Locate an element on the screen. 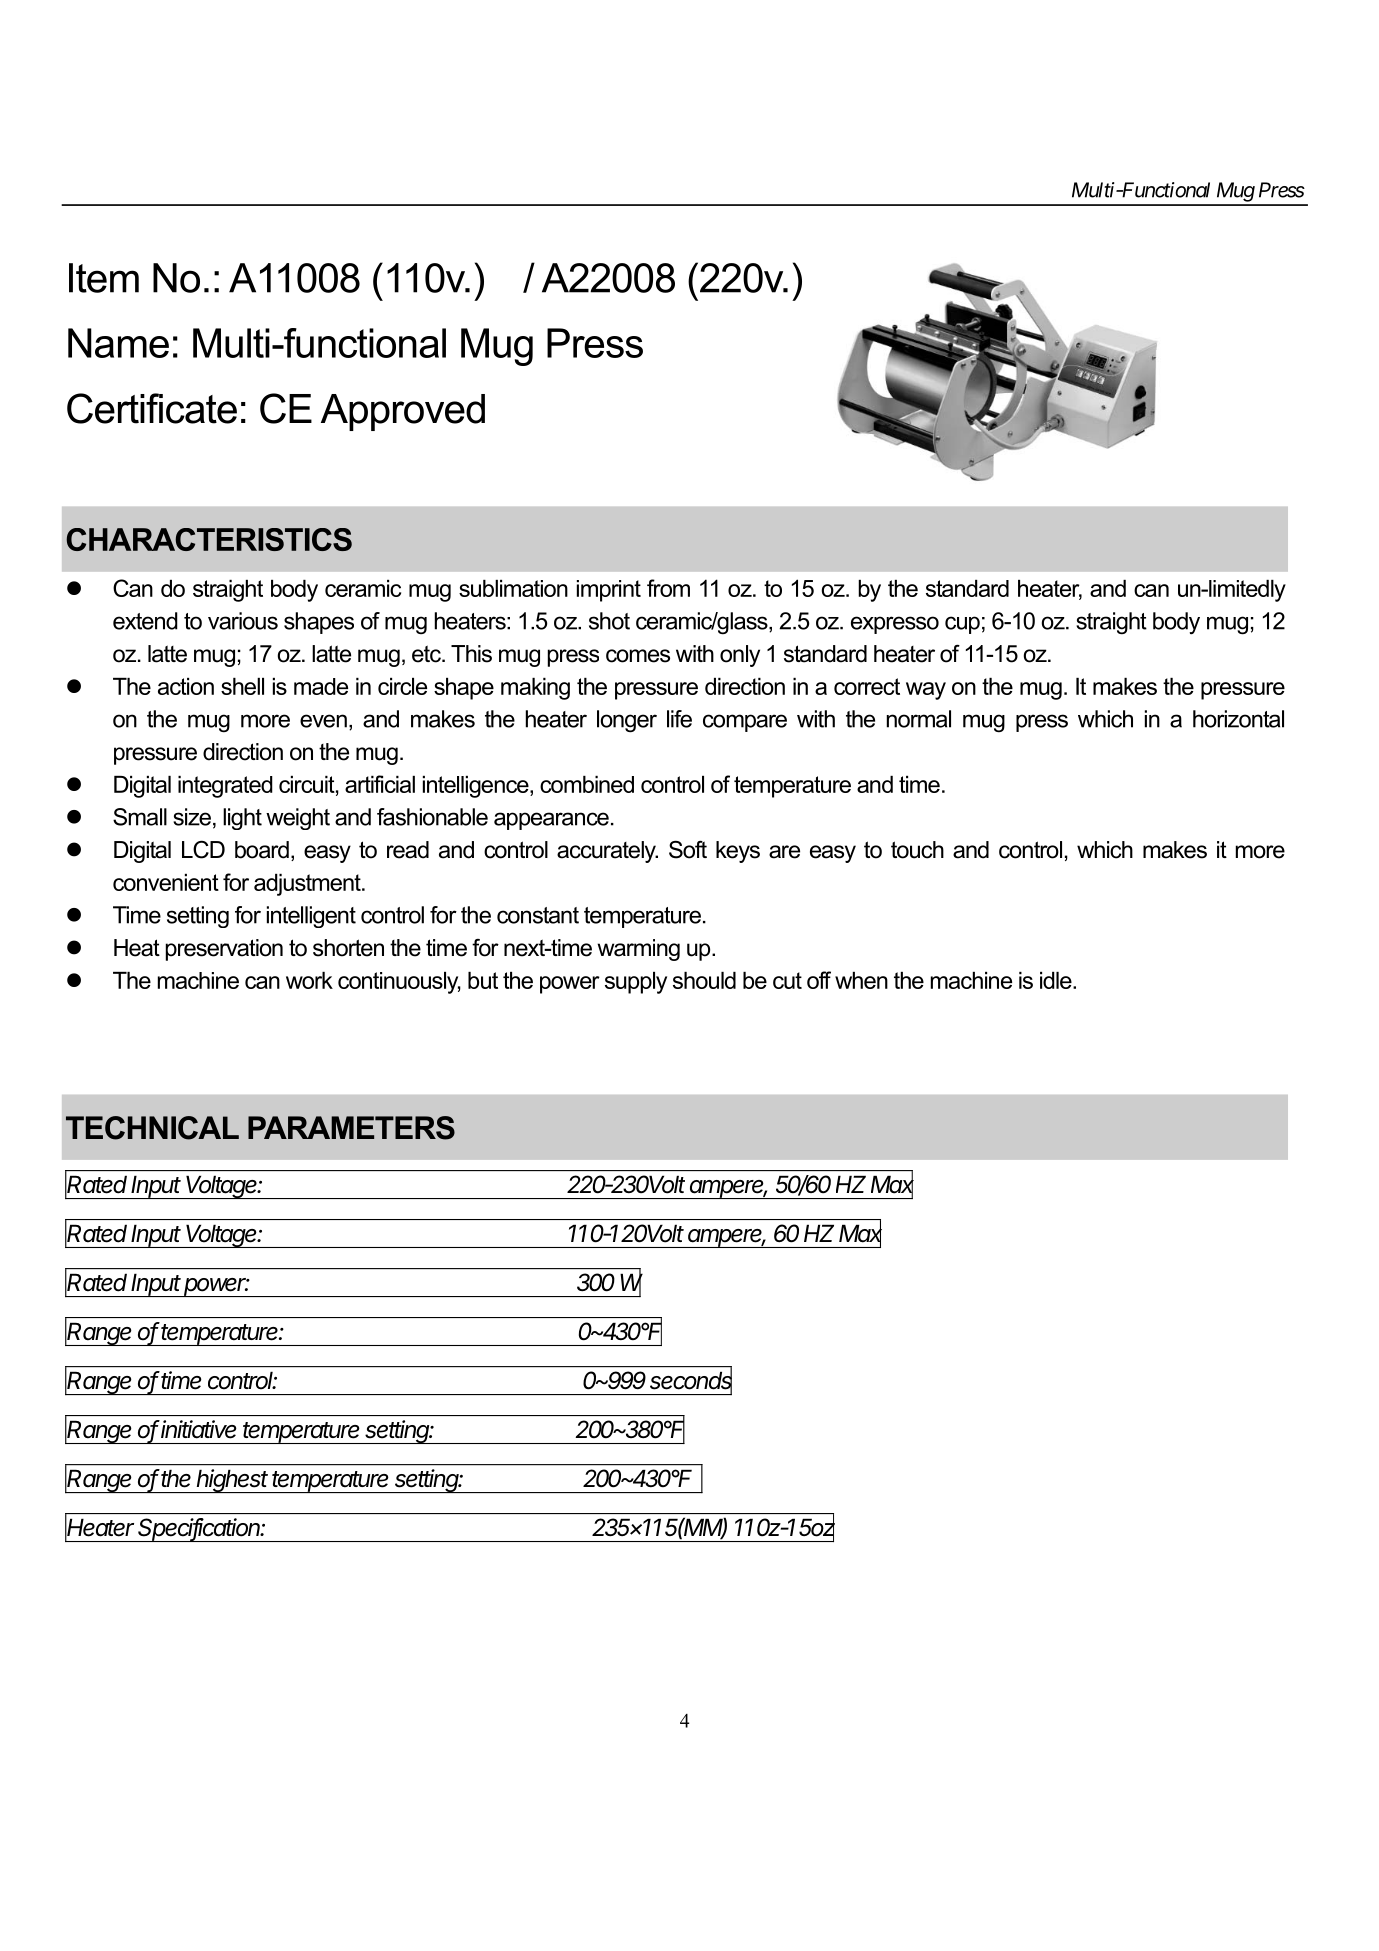 This screenshot has height=1951, width=1379. seconds is located at coordinates (691, 1381).
